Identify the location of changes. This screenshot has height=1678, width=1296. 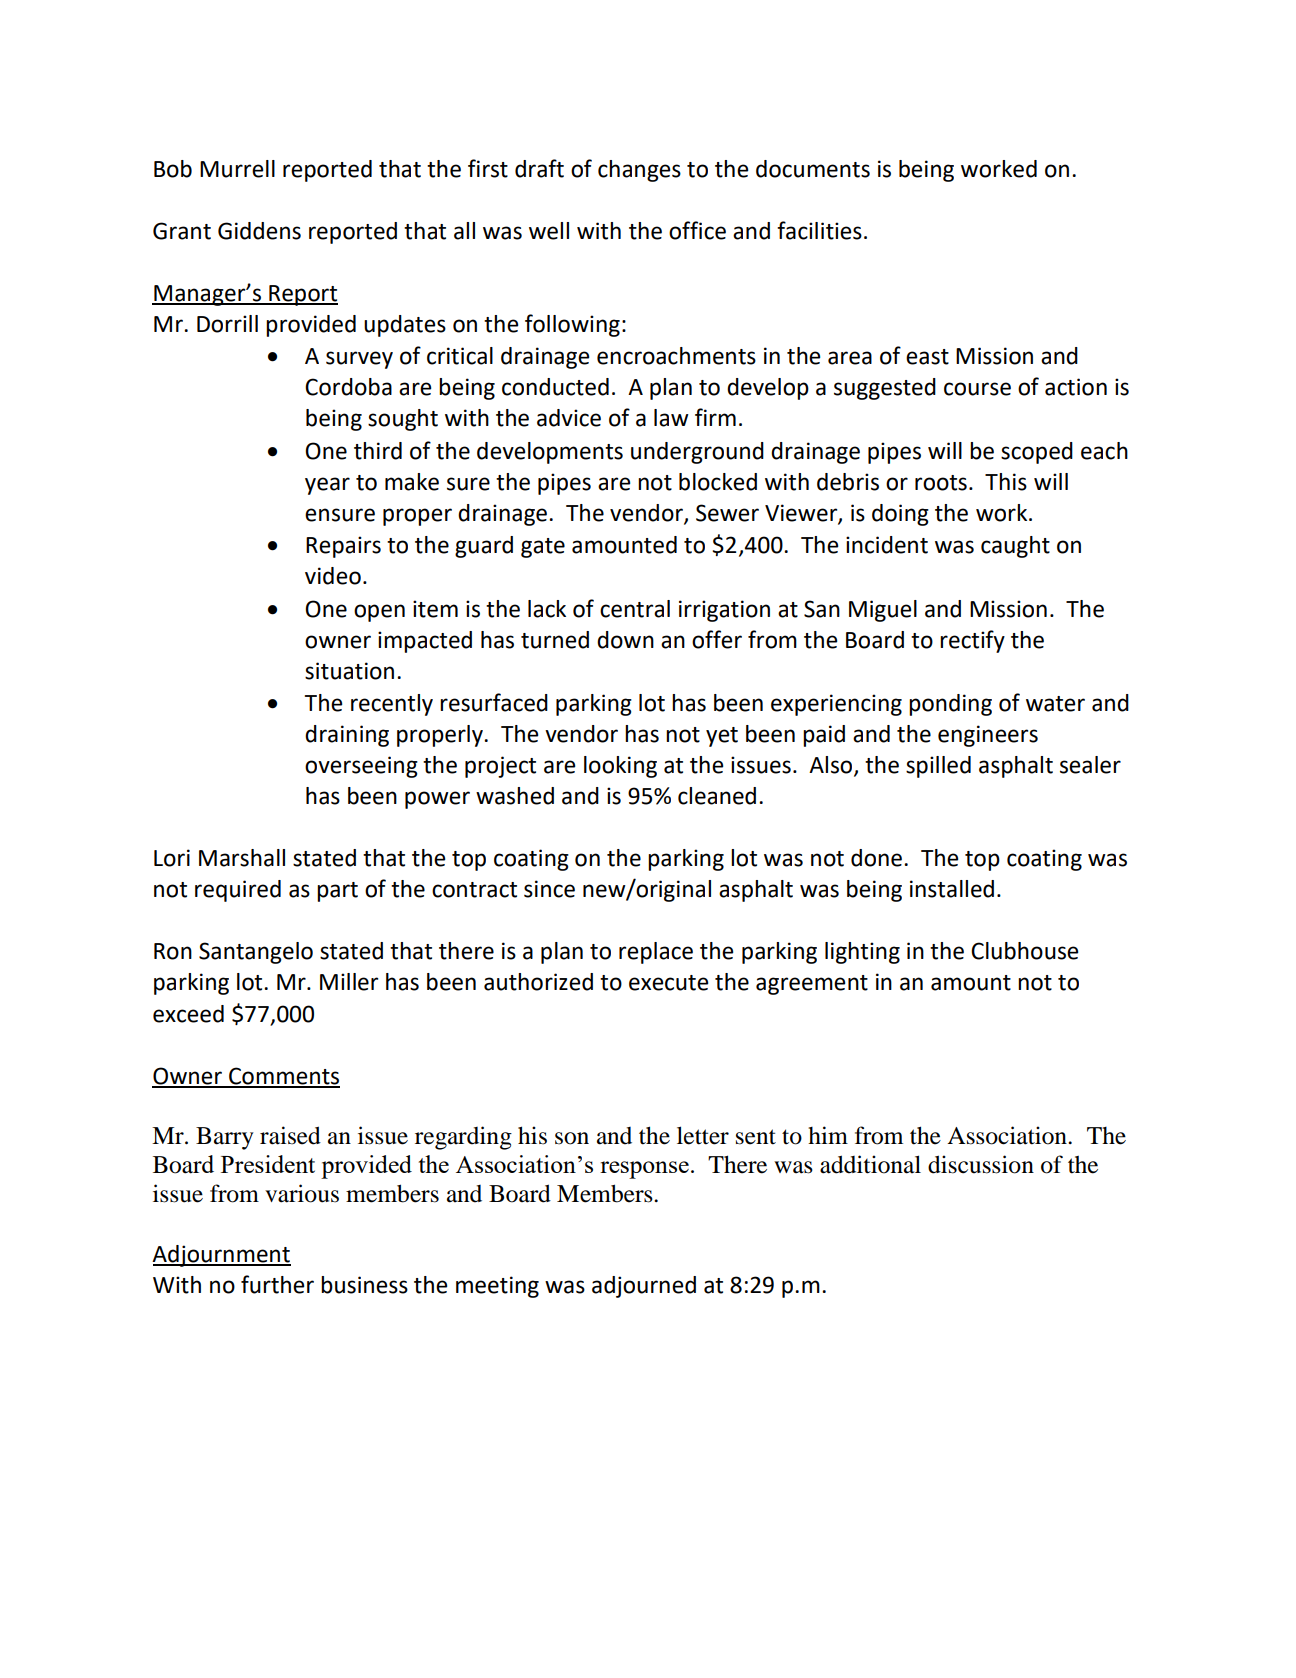
(639, 171).
